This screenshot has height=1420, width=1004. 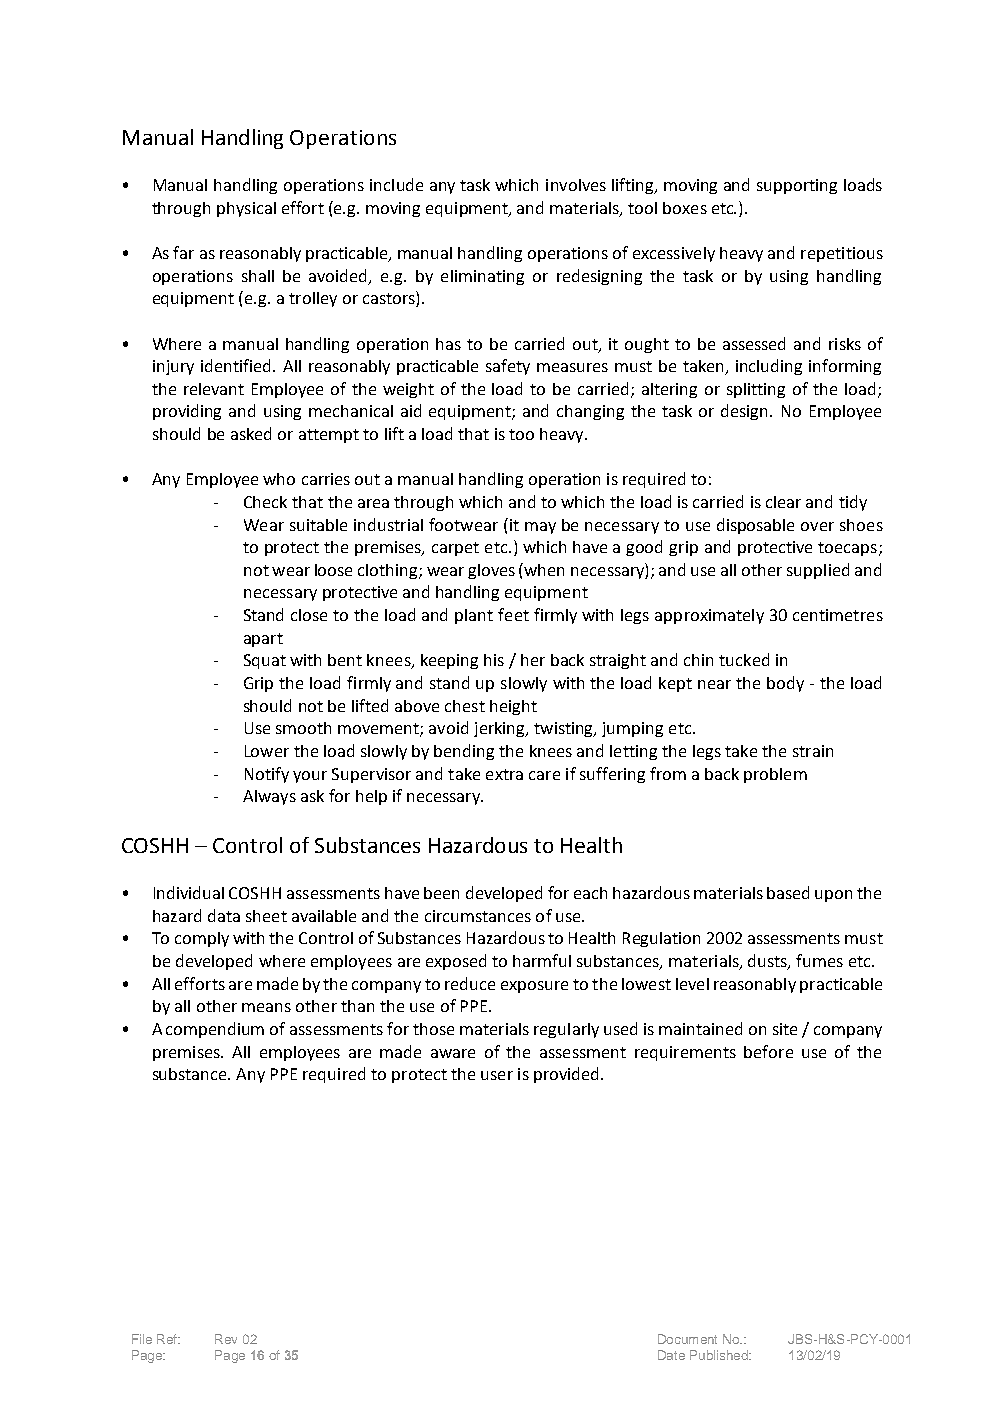 What do you see at coordinates (797, 186) in the screenshot?
I see `supporting` at bounding box center [797, 186].
